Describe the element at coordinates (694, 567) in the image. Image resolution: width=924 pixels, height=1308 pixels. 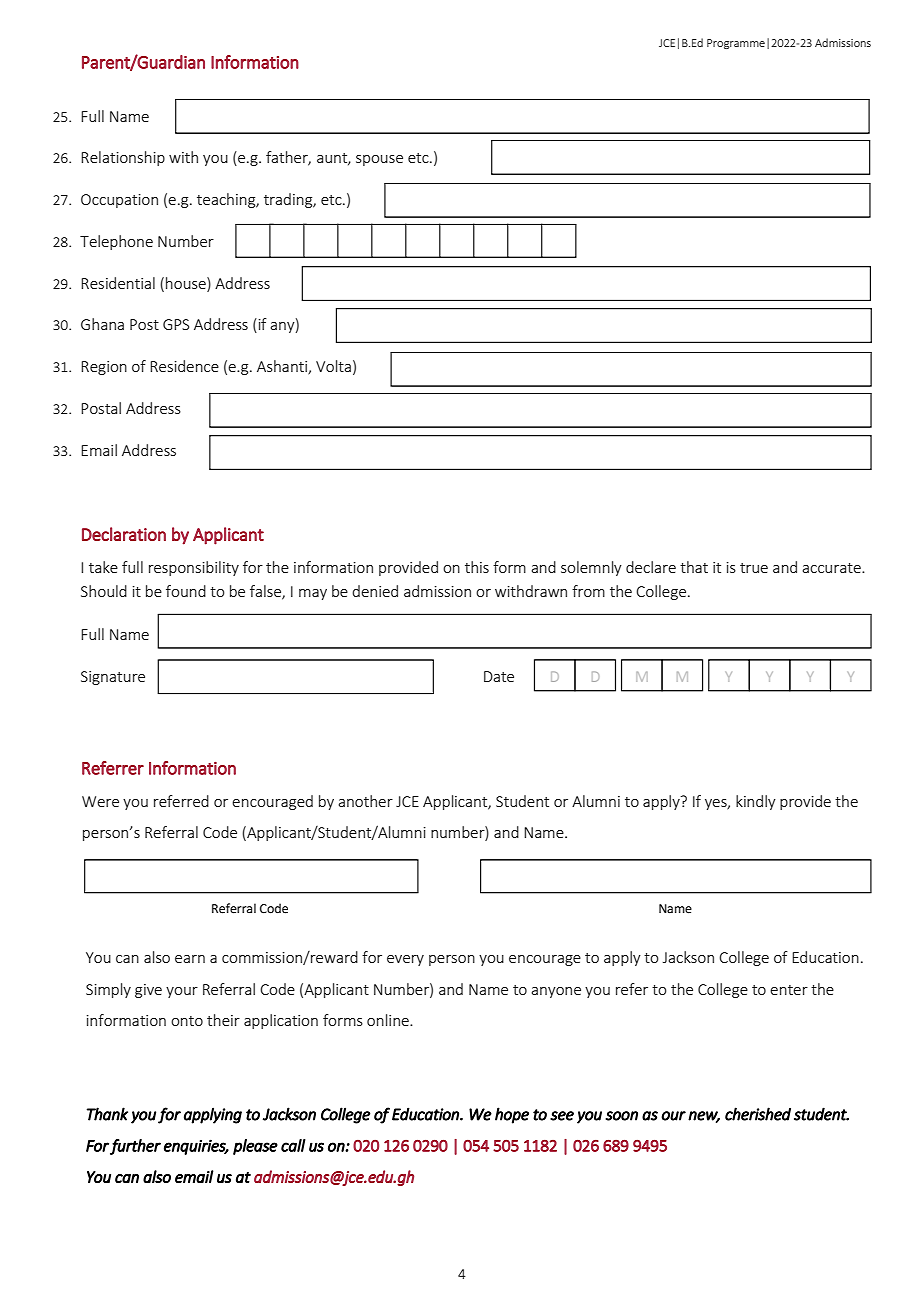
I see `that` at that location.
